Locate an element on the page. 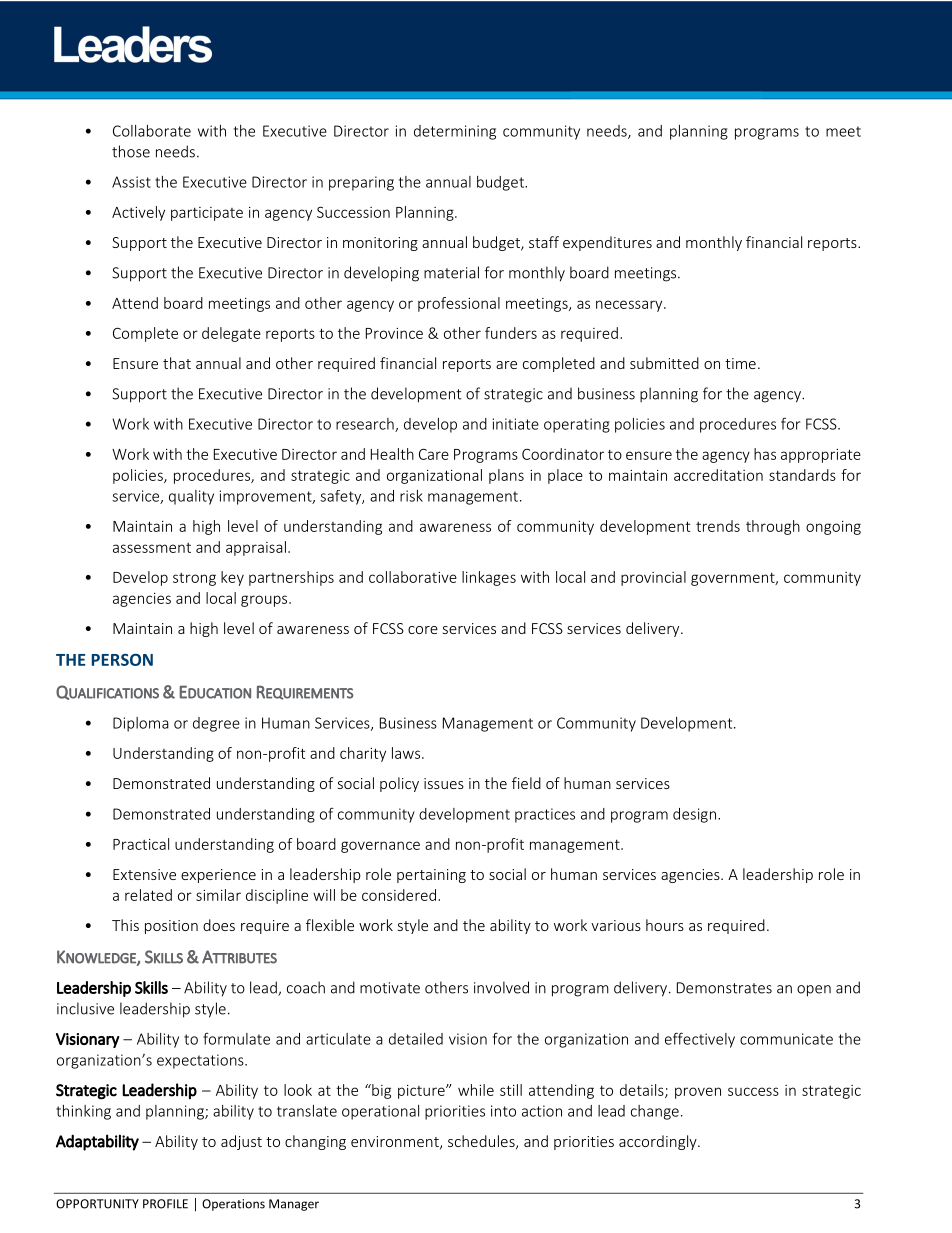 The height and width of the image is (1233, 952). has is located at coordinates (765, 454).
